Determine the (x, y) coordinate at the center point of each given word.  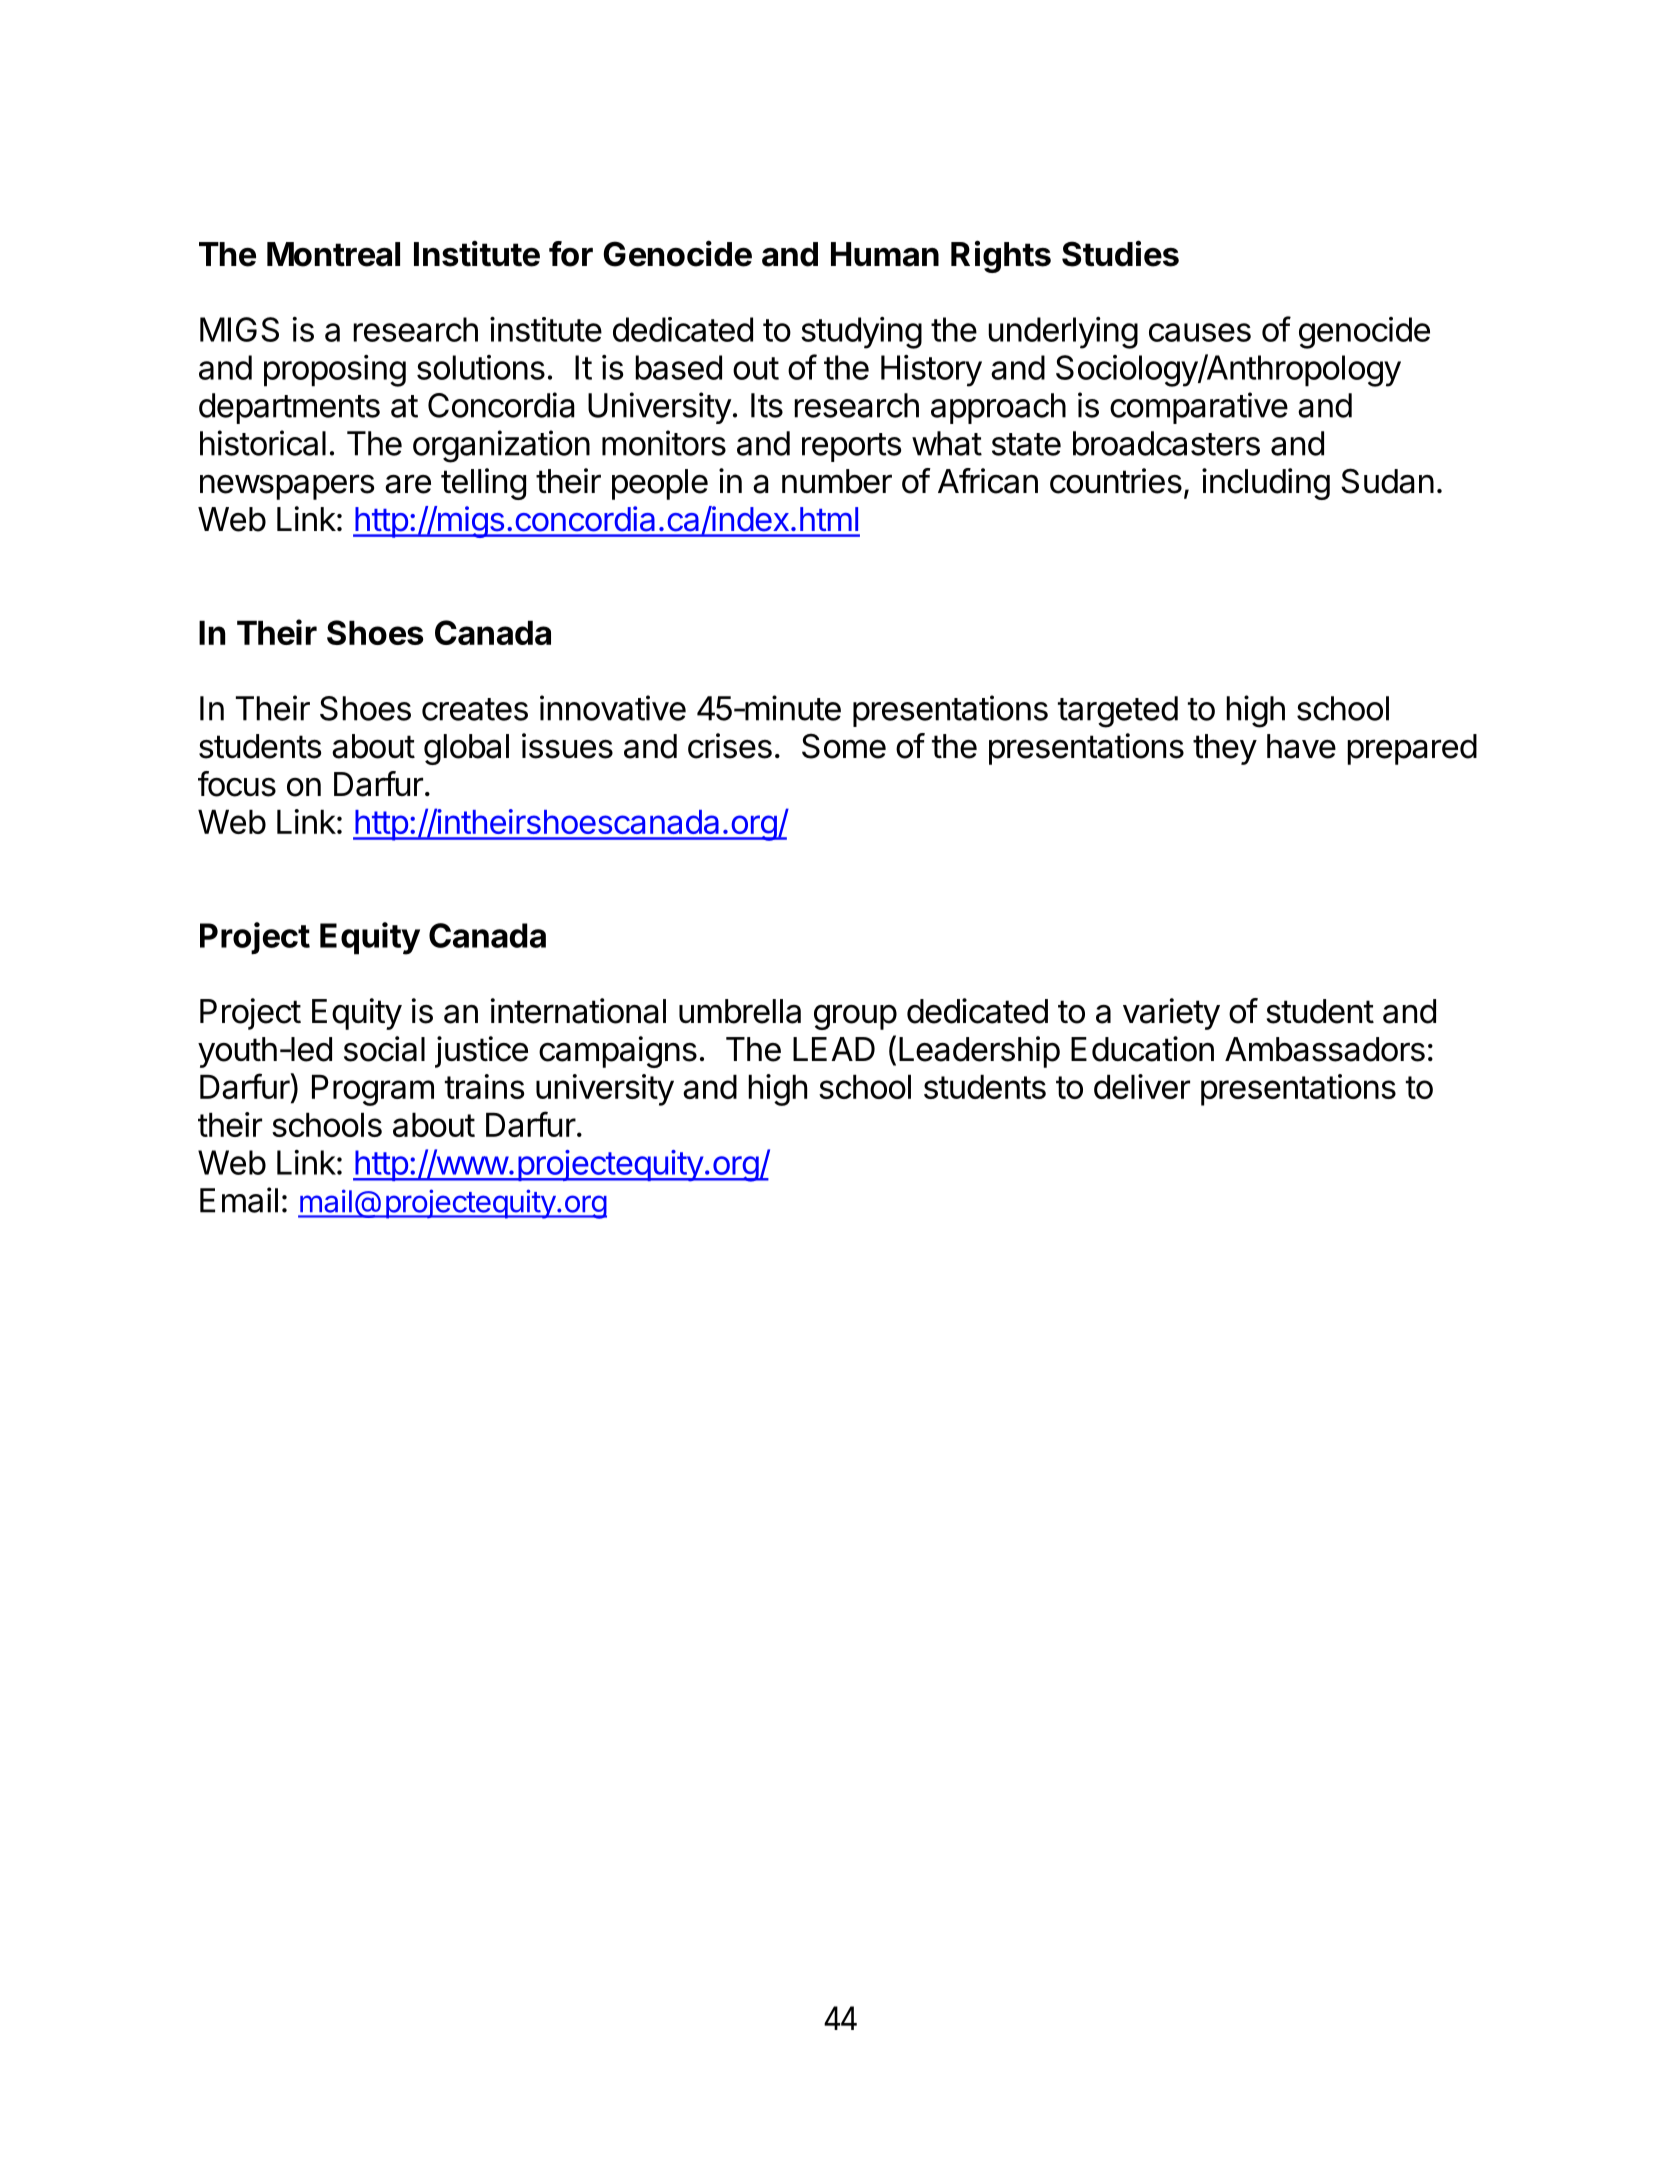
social (384, 1049)
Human (885, 254)
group (855, 1017)
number (837, 481)
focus (237, 784)
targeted (1118, 712)
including (1266, 484)
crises (730, 746)
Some (844, 746)
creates (475, 709)
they (1225, 749)
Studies (1120, 253)
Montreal (333, 254)
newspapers (287, 487)
